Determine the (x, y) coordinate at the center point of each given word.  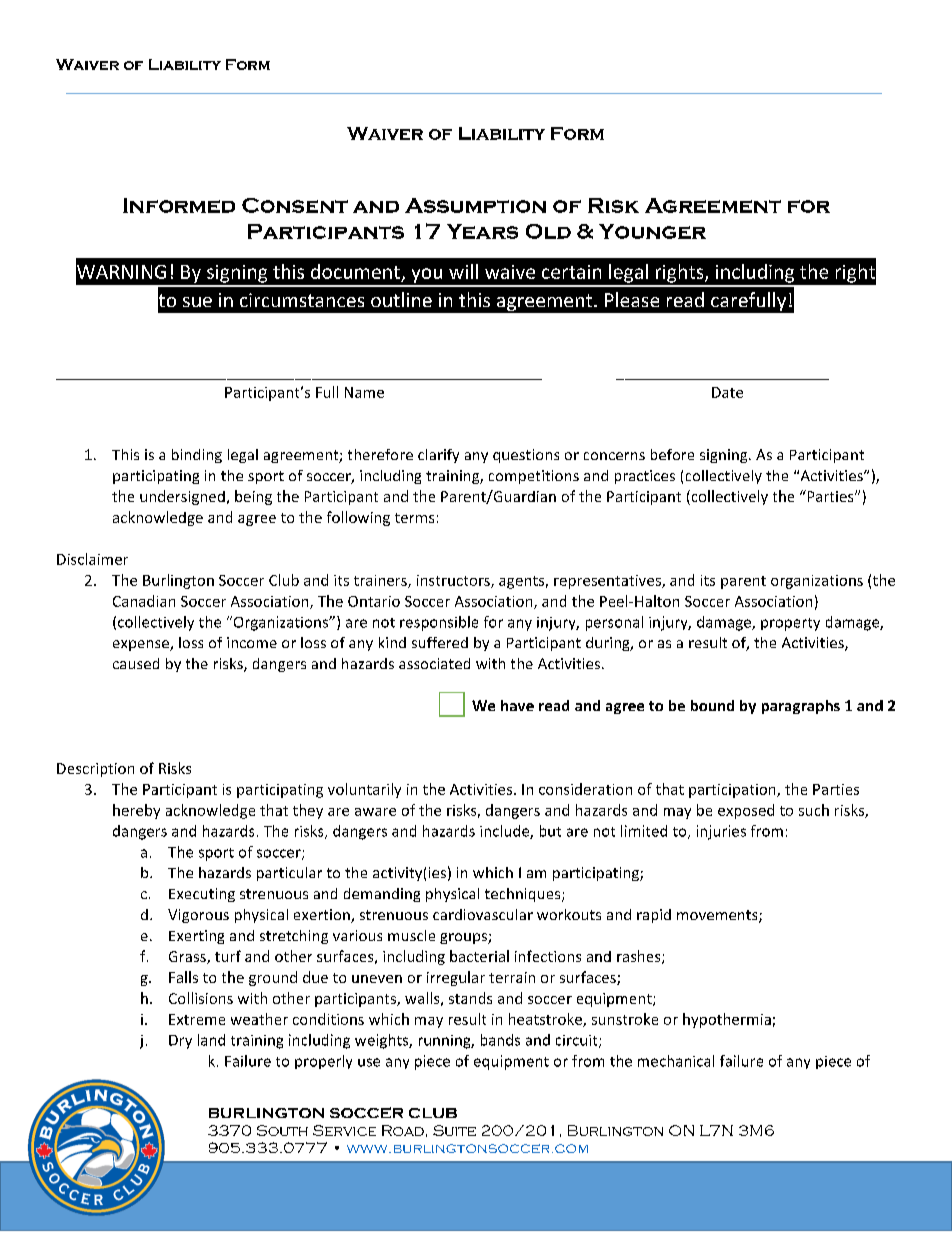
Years (482, 231)
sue (197, 302)
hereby (136, 811)
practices (645, 477)
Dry (180, 1042)
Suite (454, 1130)
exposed (746, 811)
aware (375, 812)
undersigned (182, 497)
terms (414, 518)
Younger (652, 231)
